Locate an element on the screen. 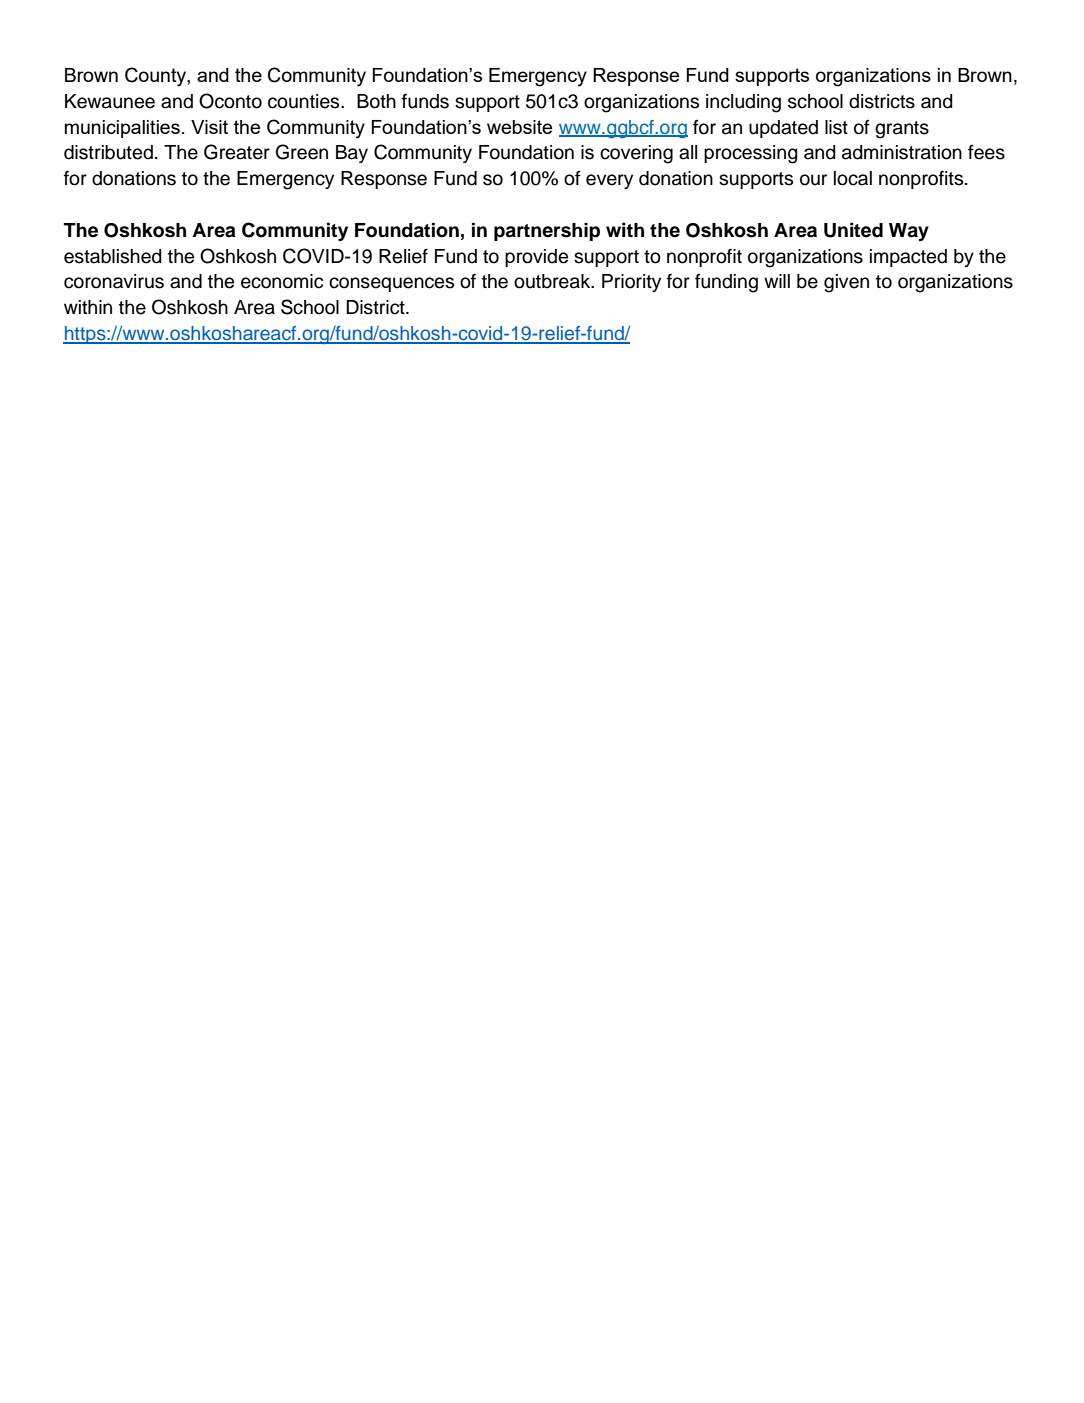 This screenshot has width=1084, height=1403. every is located at coordinates (609, 181).
